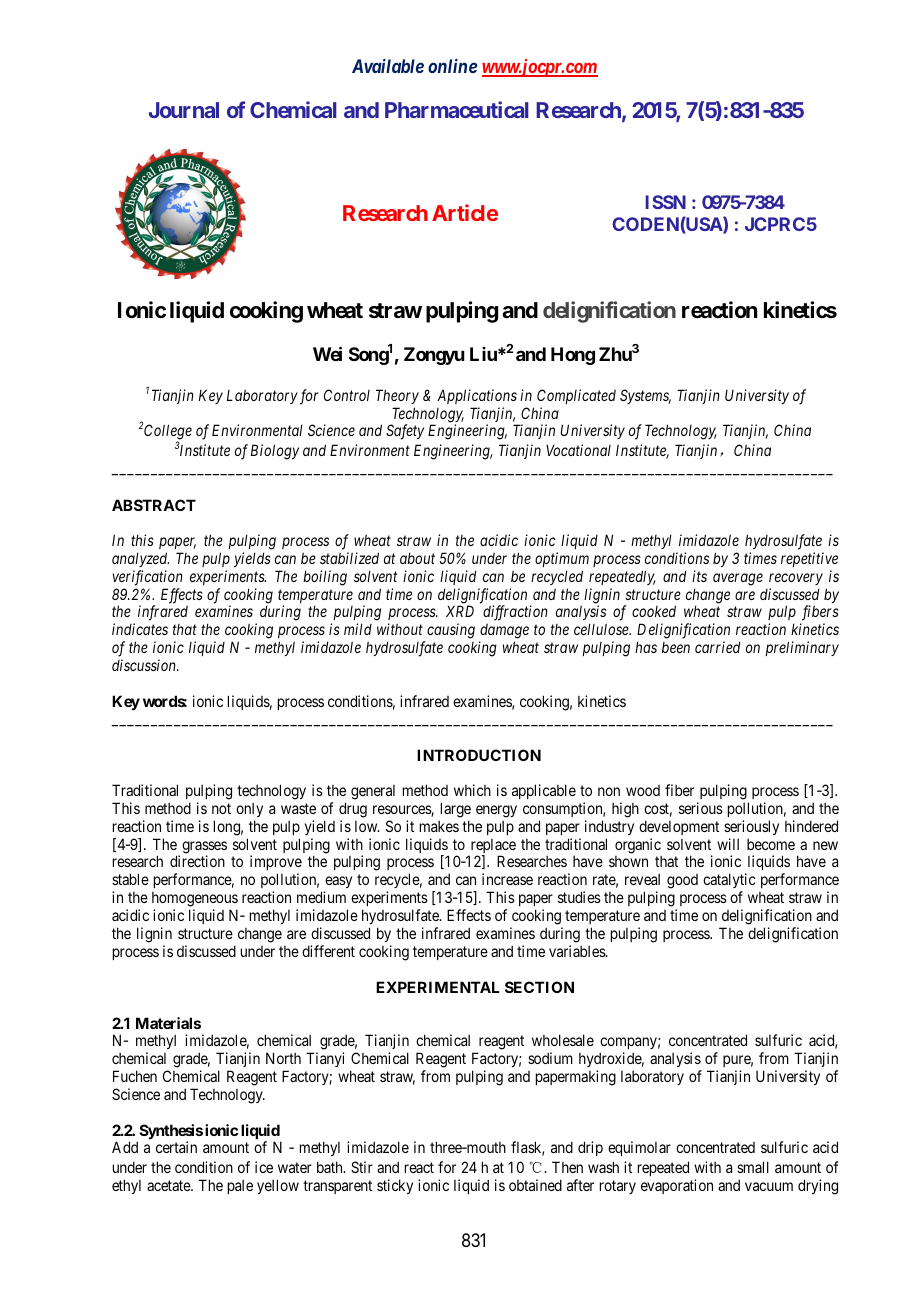  Describe the element at coordinates (717, 647) in the screenshot. I see `carried` at that location.
